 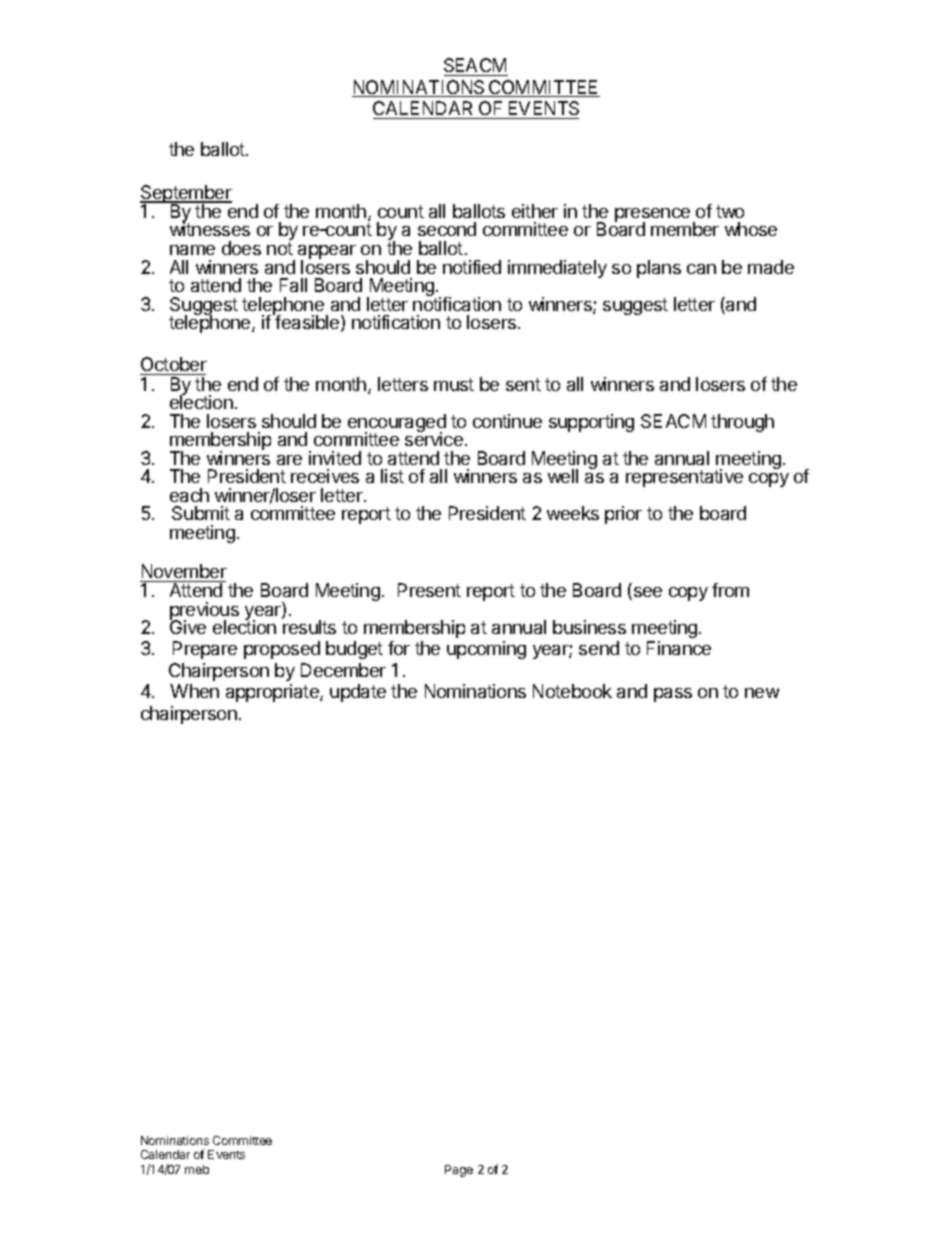 What do you see at coordinates (343, 670) in the screenshot?
I see `December` at bounding box center [343, 670].
